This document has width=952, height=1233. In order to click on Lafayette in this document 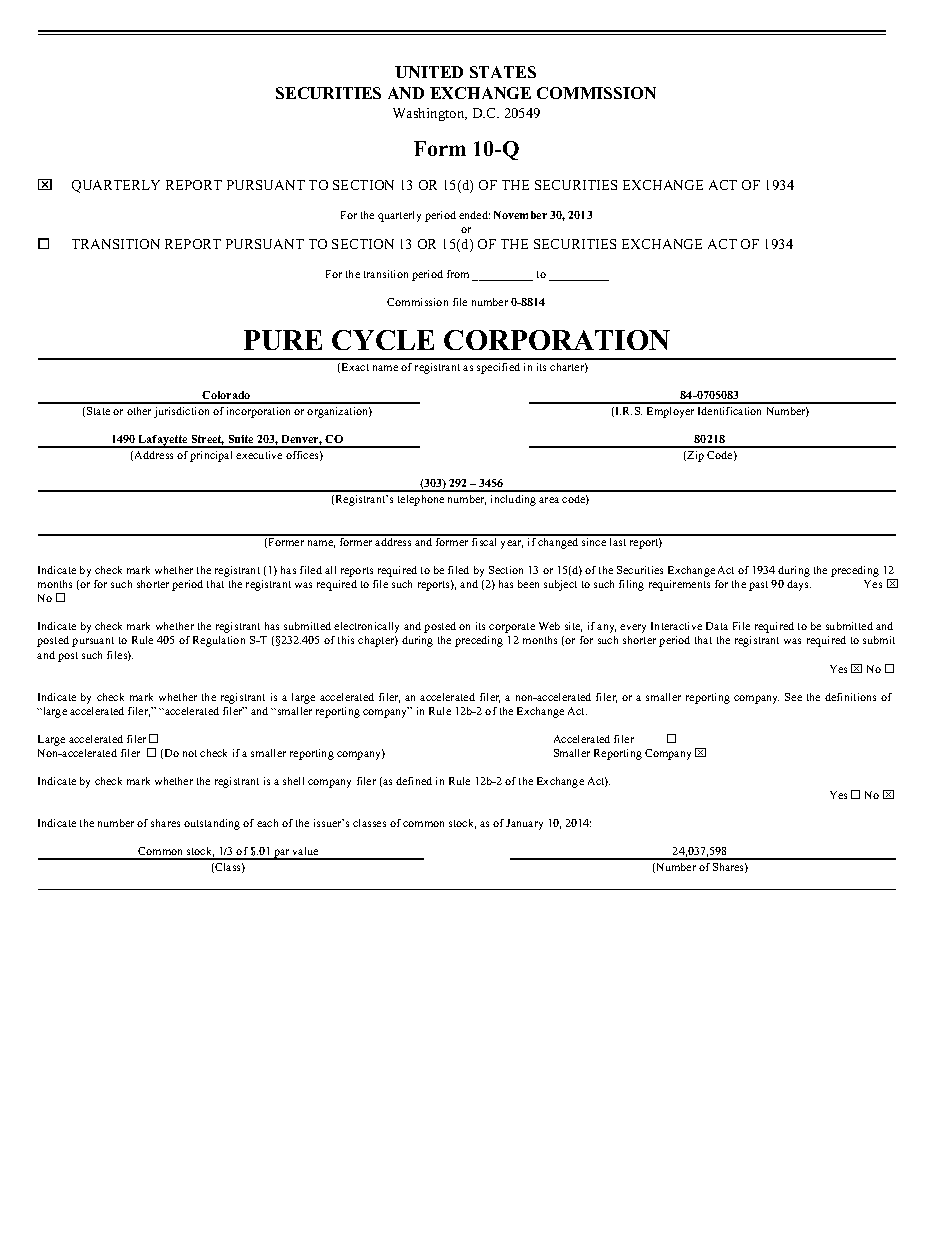, I will do `click(163, 441)`.
